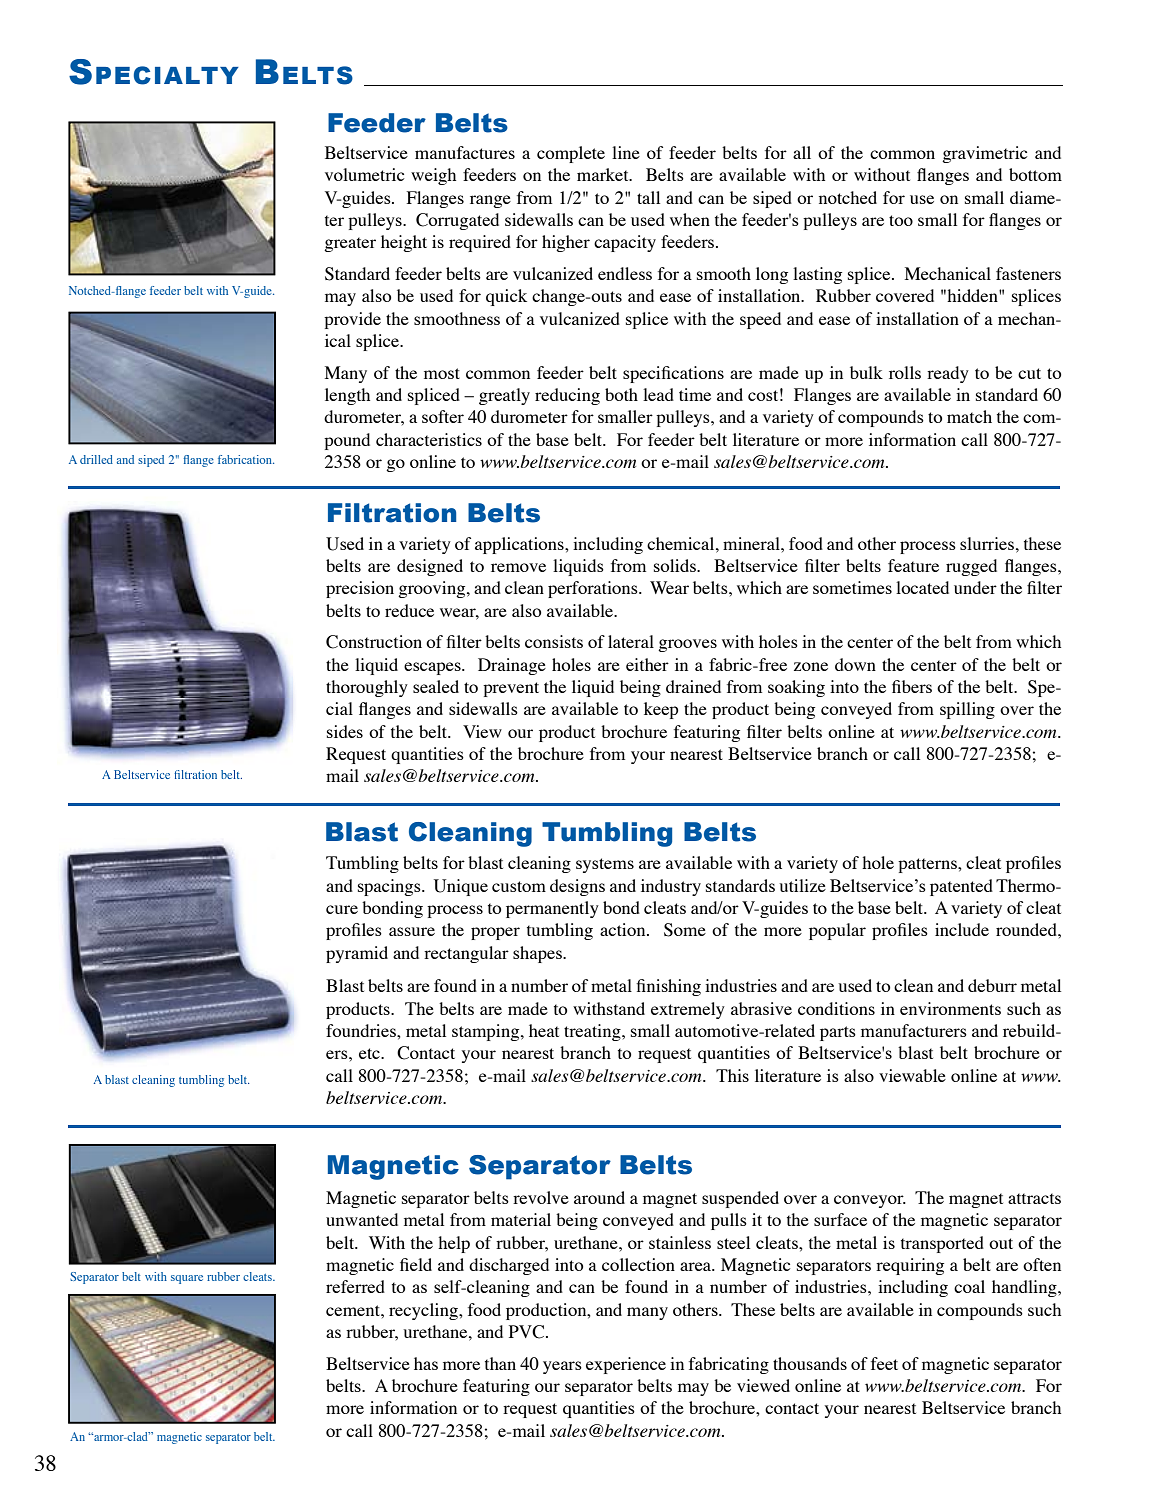 The height and width of the page is (1505, 1163). What do you see at coordinates (604, 174) in the page?
I see `market` at bounding box center [604, 174].
